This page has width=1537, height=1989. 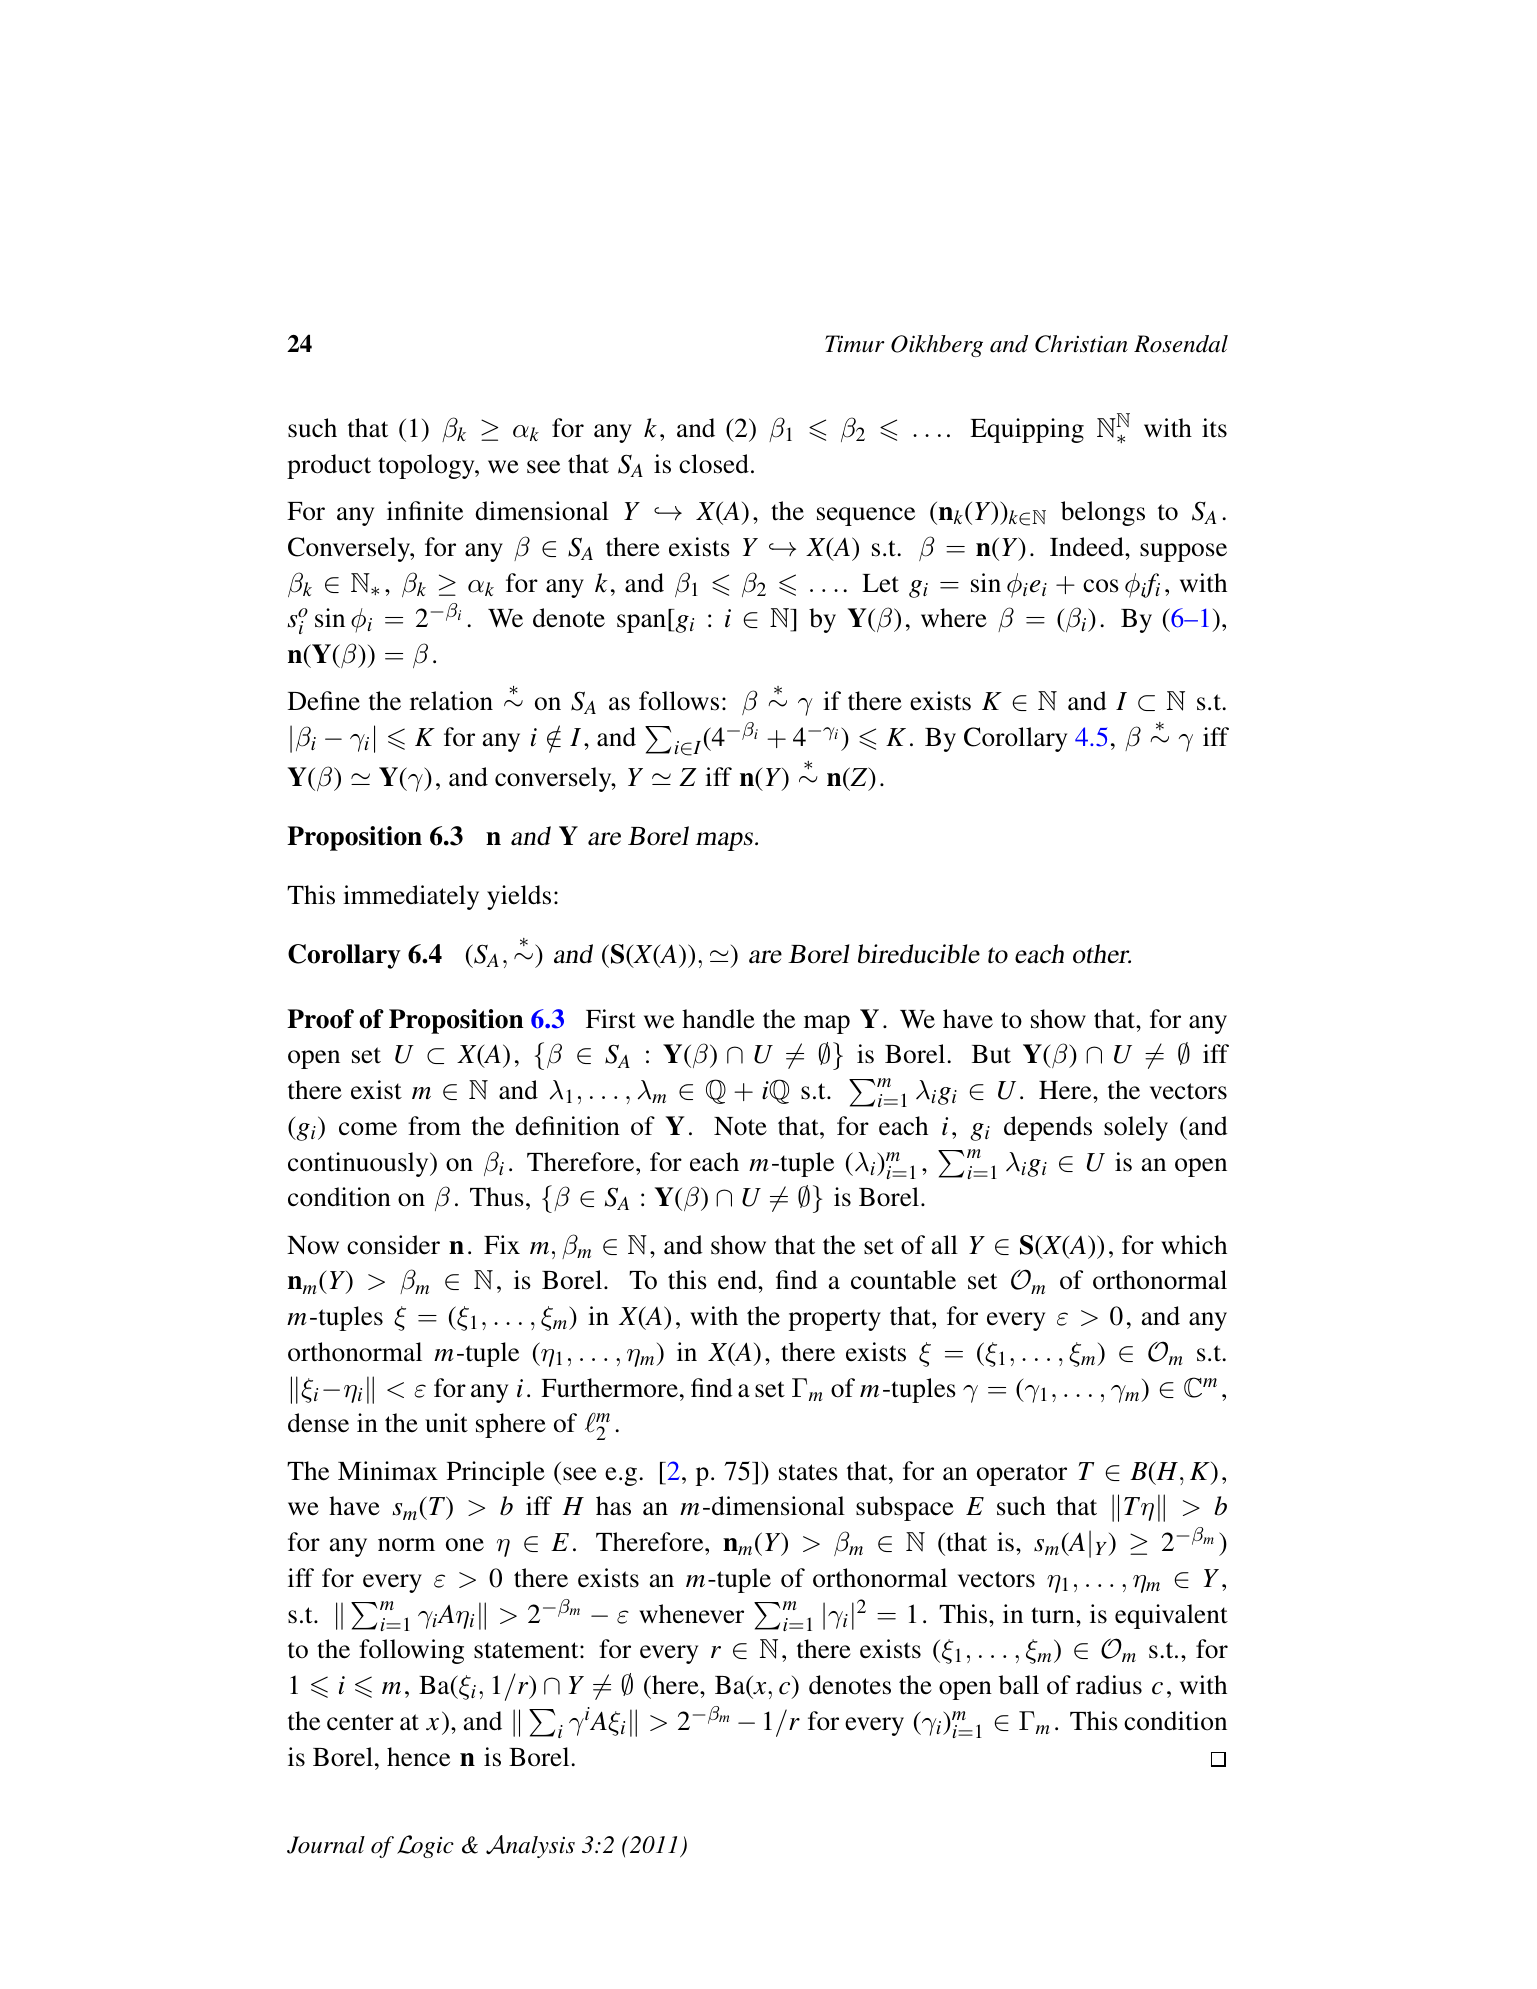 I want to click on solely, so click(x=1136, y=1128).
